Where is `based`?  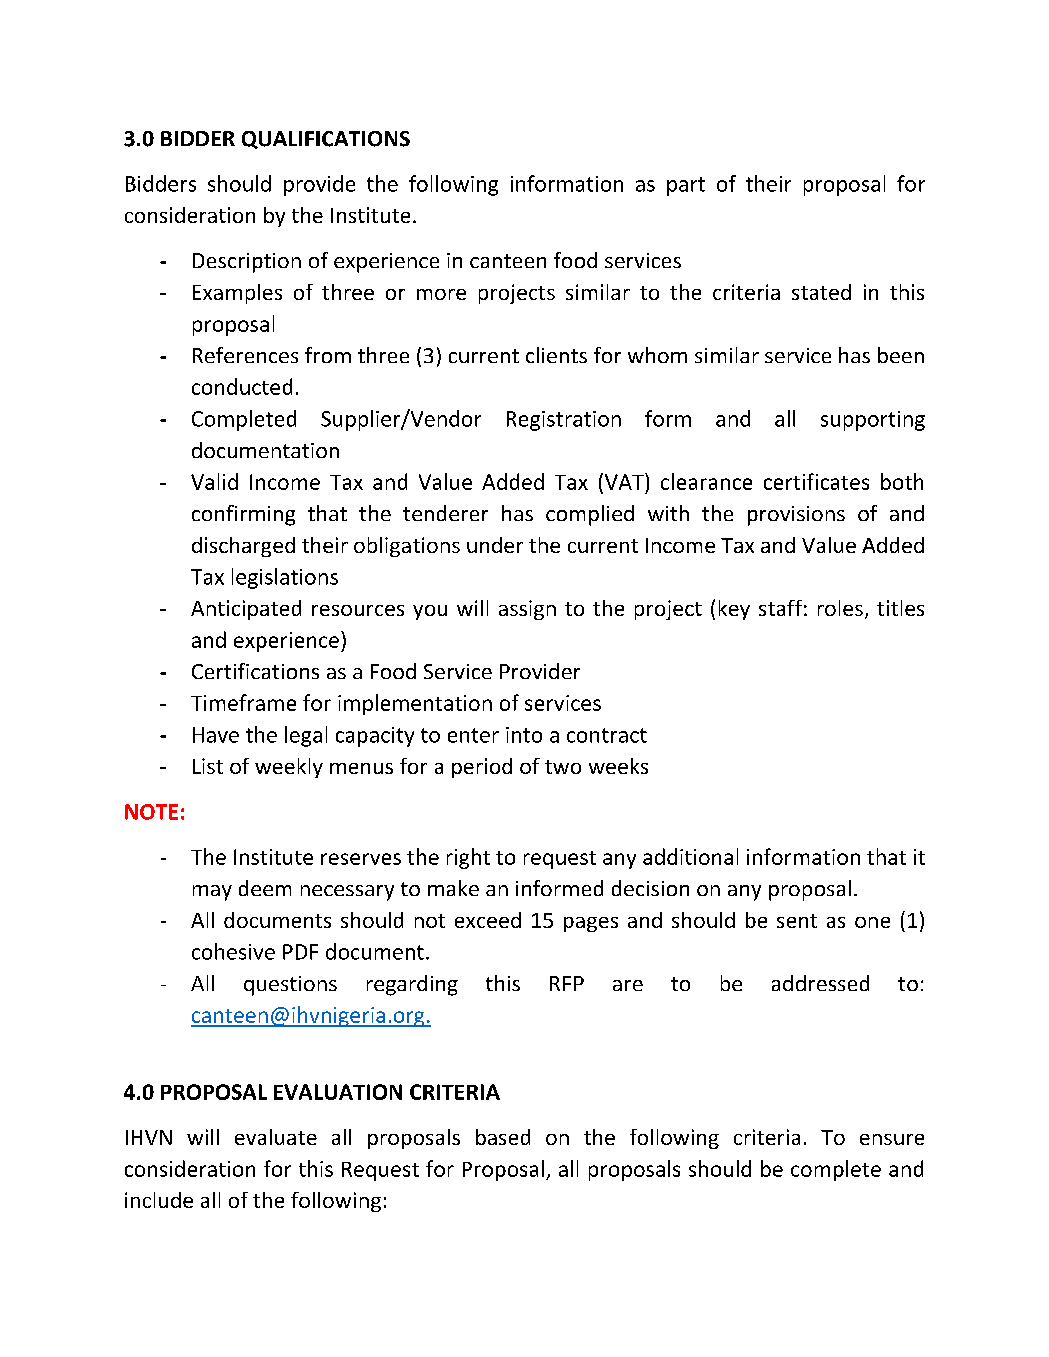 based is located at coordinates (503, 1137).
